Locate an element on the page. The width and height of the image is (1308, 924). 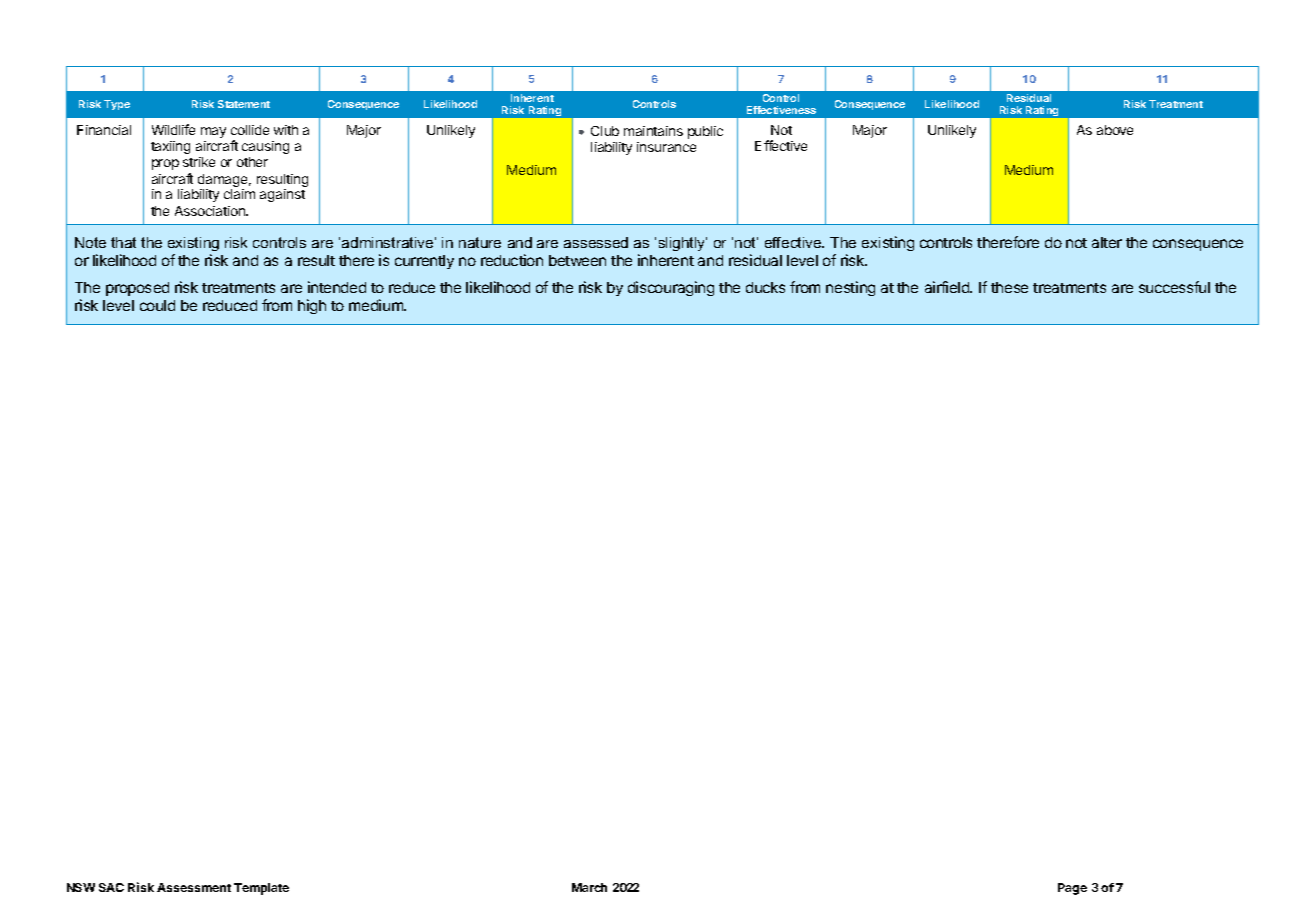
above is located at coordinates (1115, 130).
